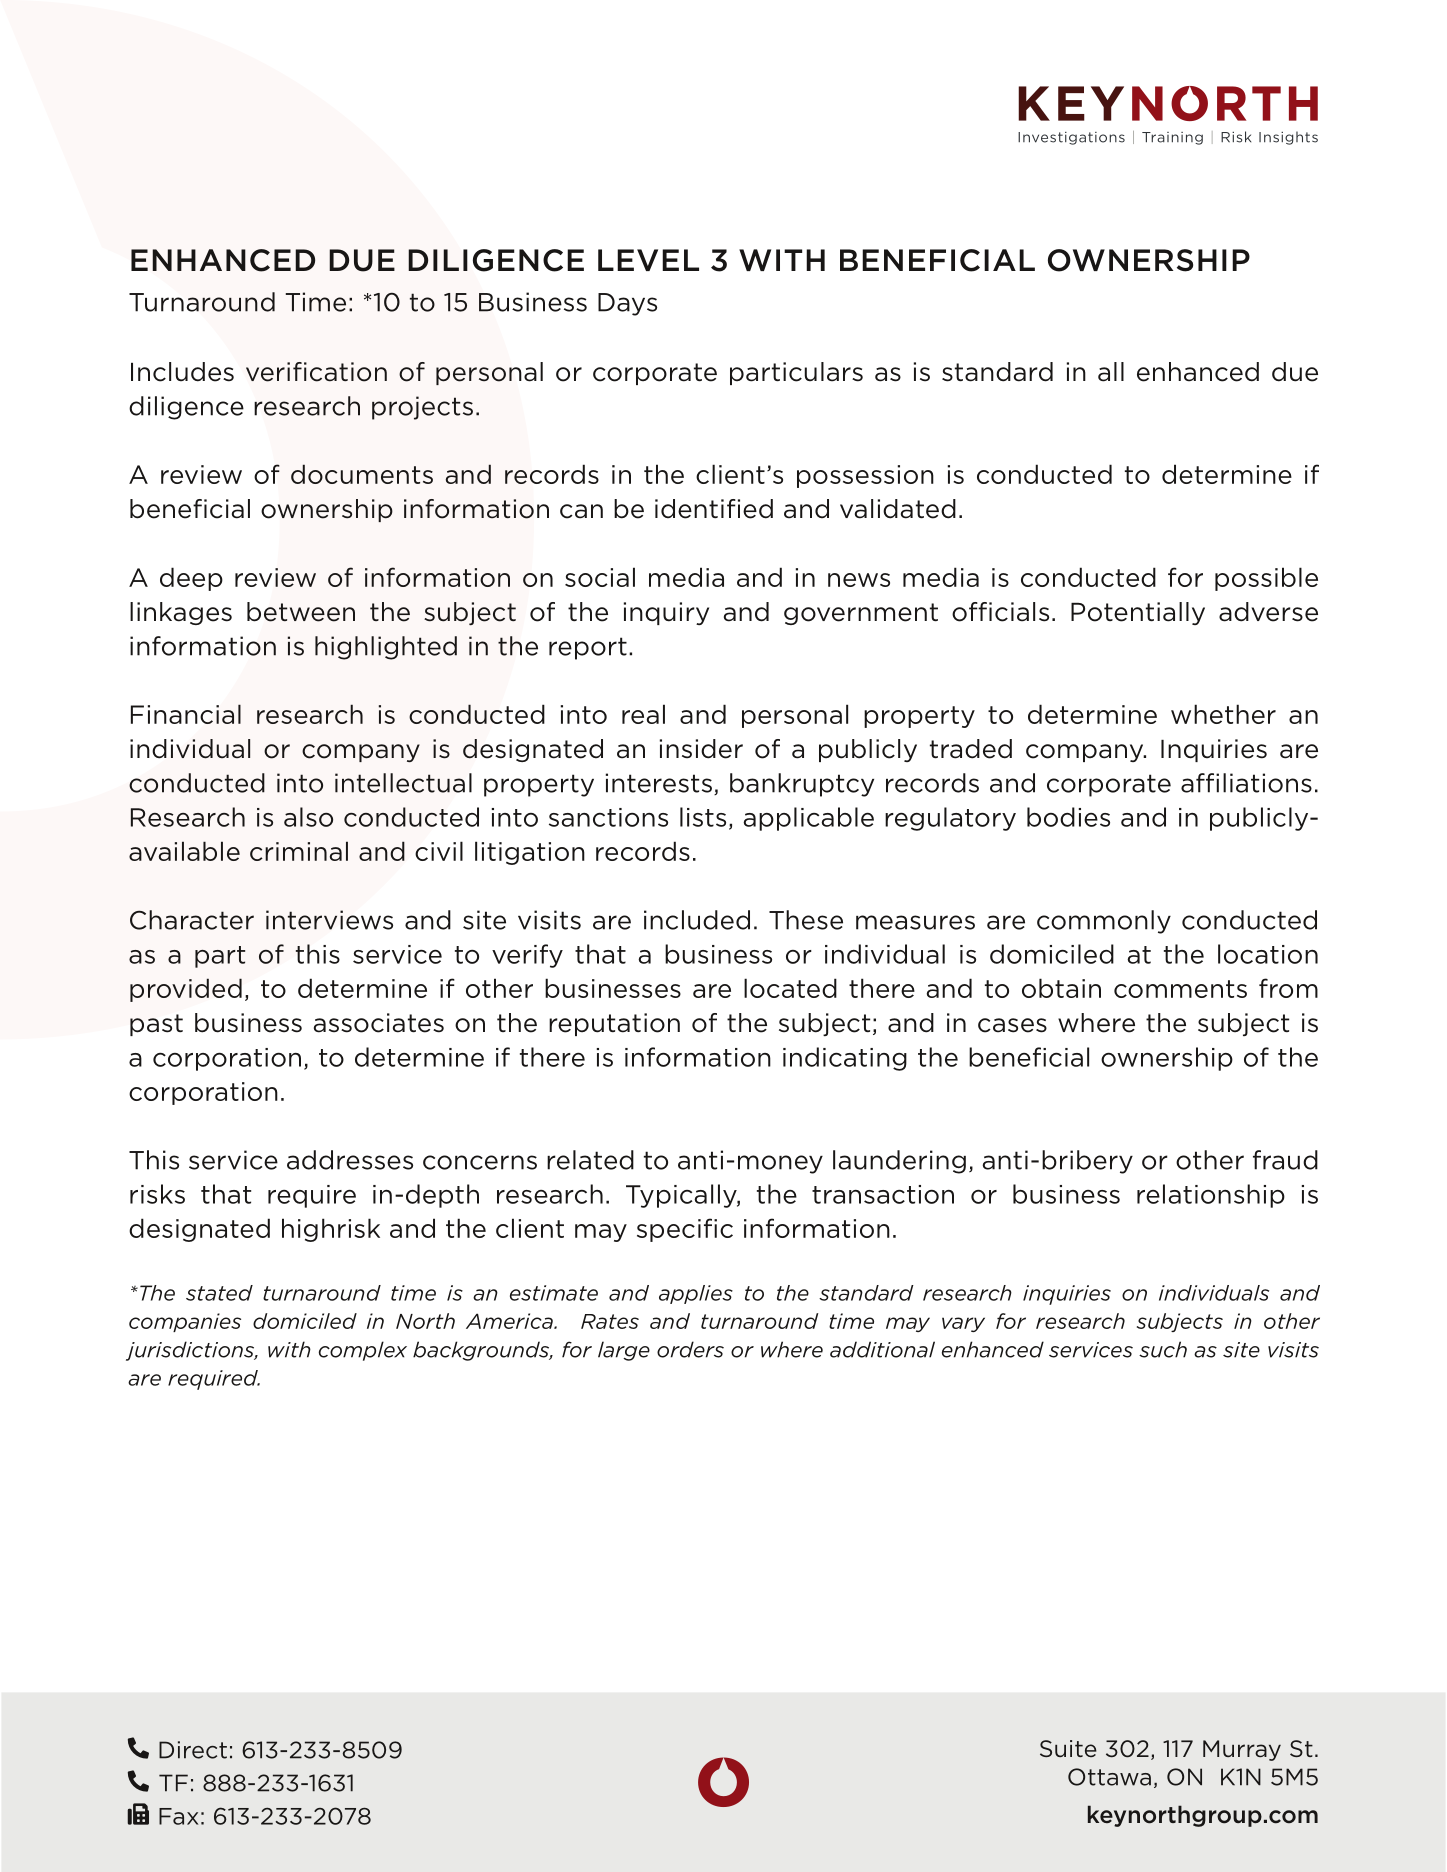 The width and height of the page is (1447, 1872). What do you see at coordinates (1163, 1349) in the page?
I see `such` at bounding box center [1163, 1349].
